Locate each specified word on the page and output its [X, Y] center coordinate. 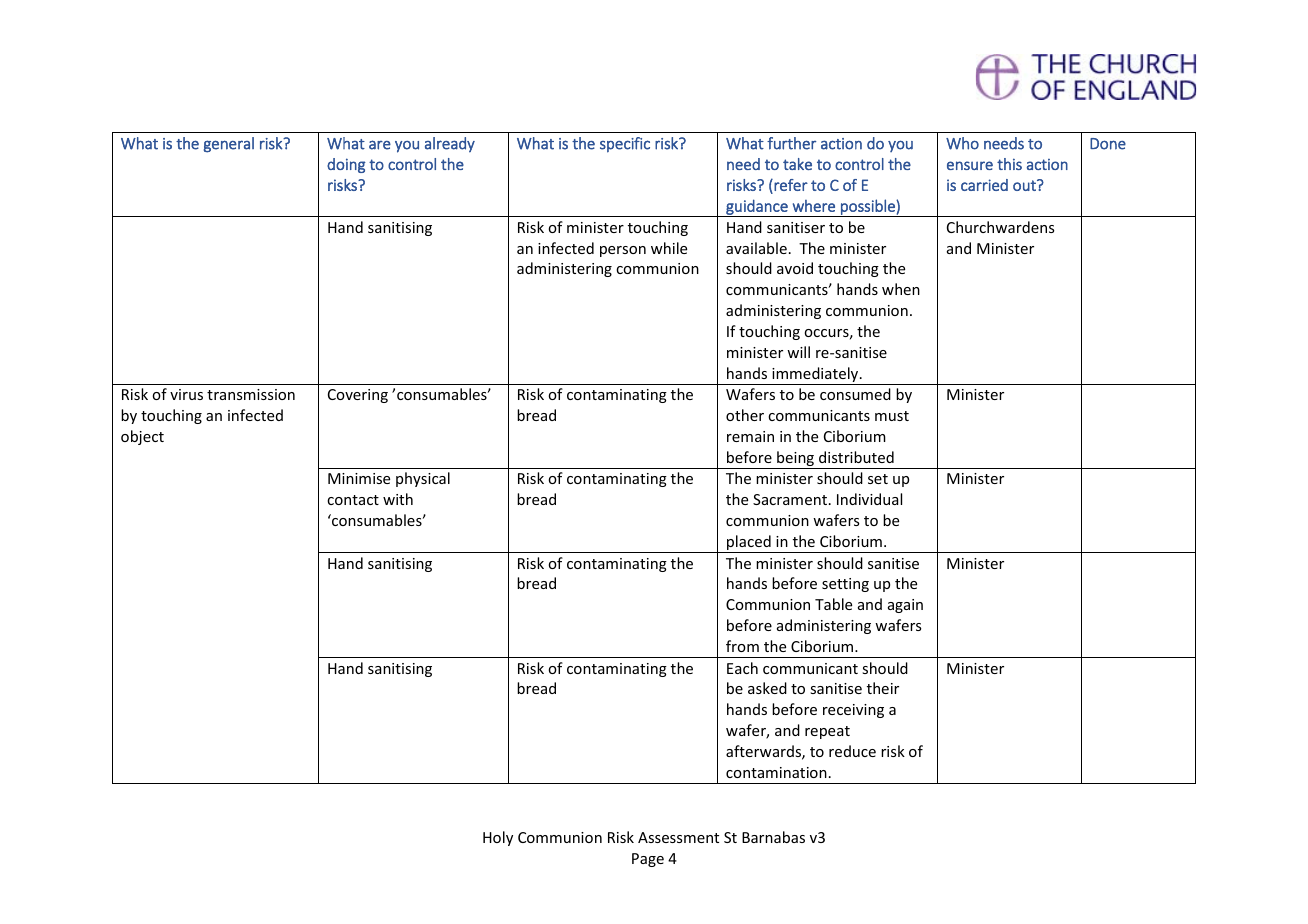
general [229, 145]
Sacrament [790, 499]
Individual [869, 499]
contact [353, 500]
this [1009, 164]
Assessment [678, 837]
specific [625, 145]
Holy [498, 838]
